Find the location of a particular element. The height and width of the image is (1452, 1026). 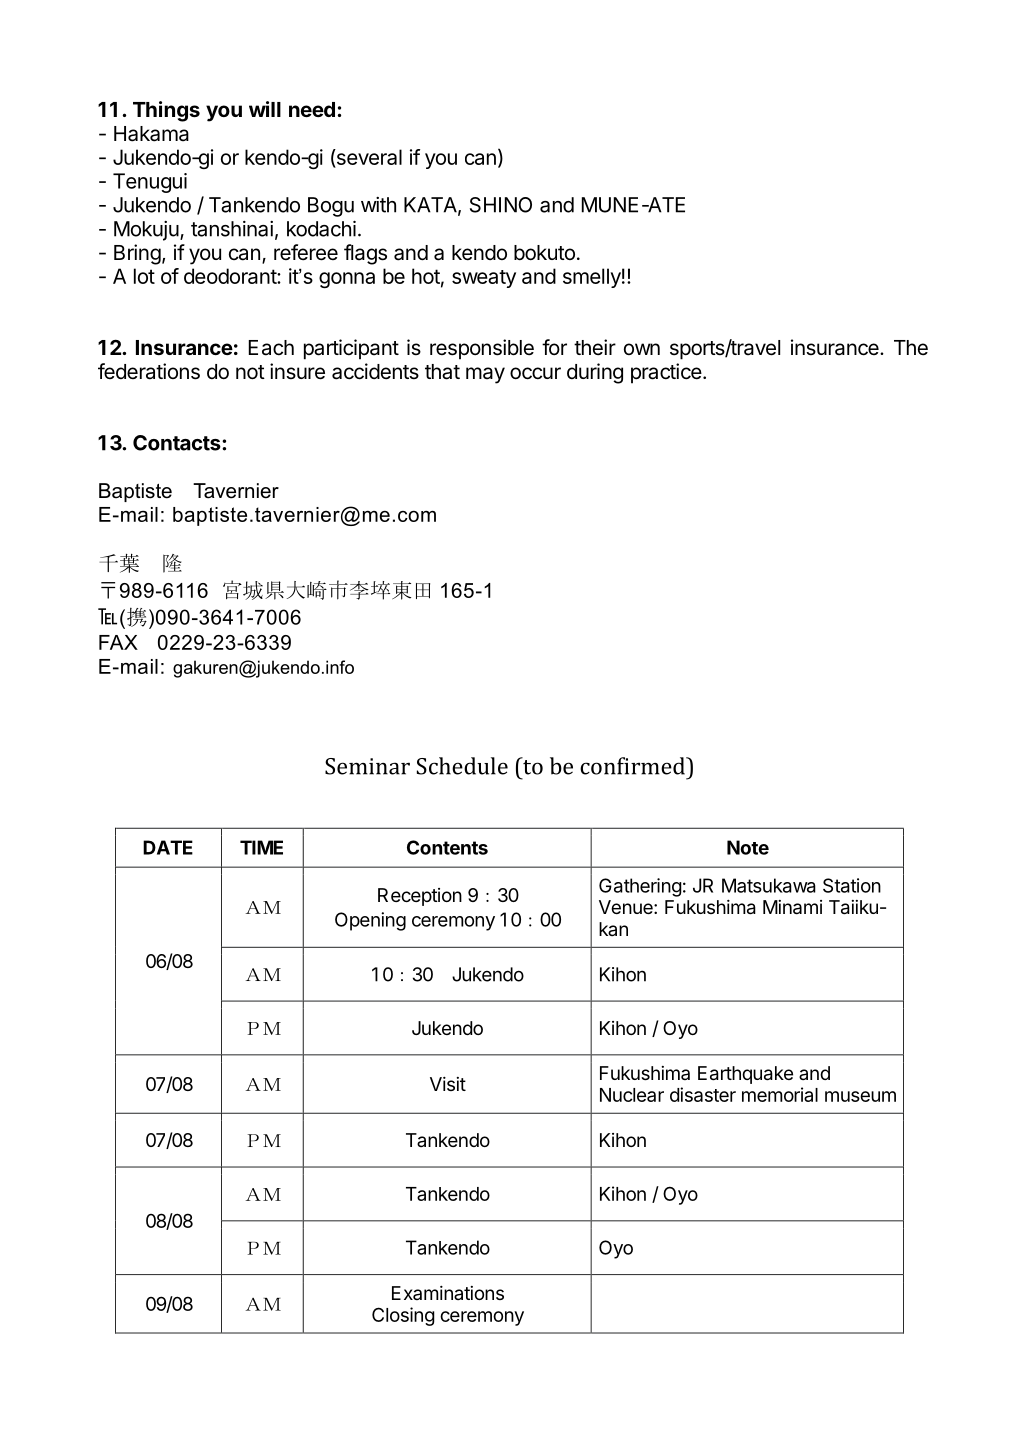

FAX is located at coordinates (118, 642).
